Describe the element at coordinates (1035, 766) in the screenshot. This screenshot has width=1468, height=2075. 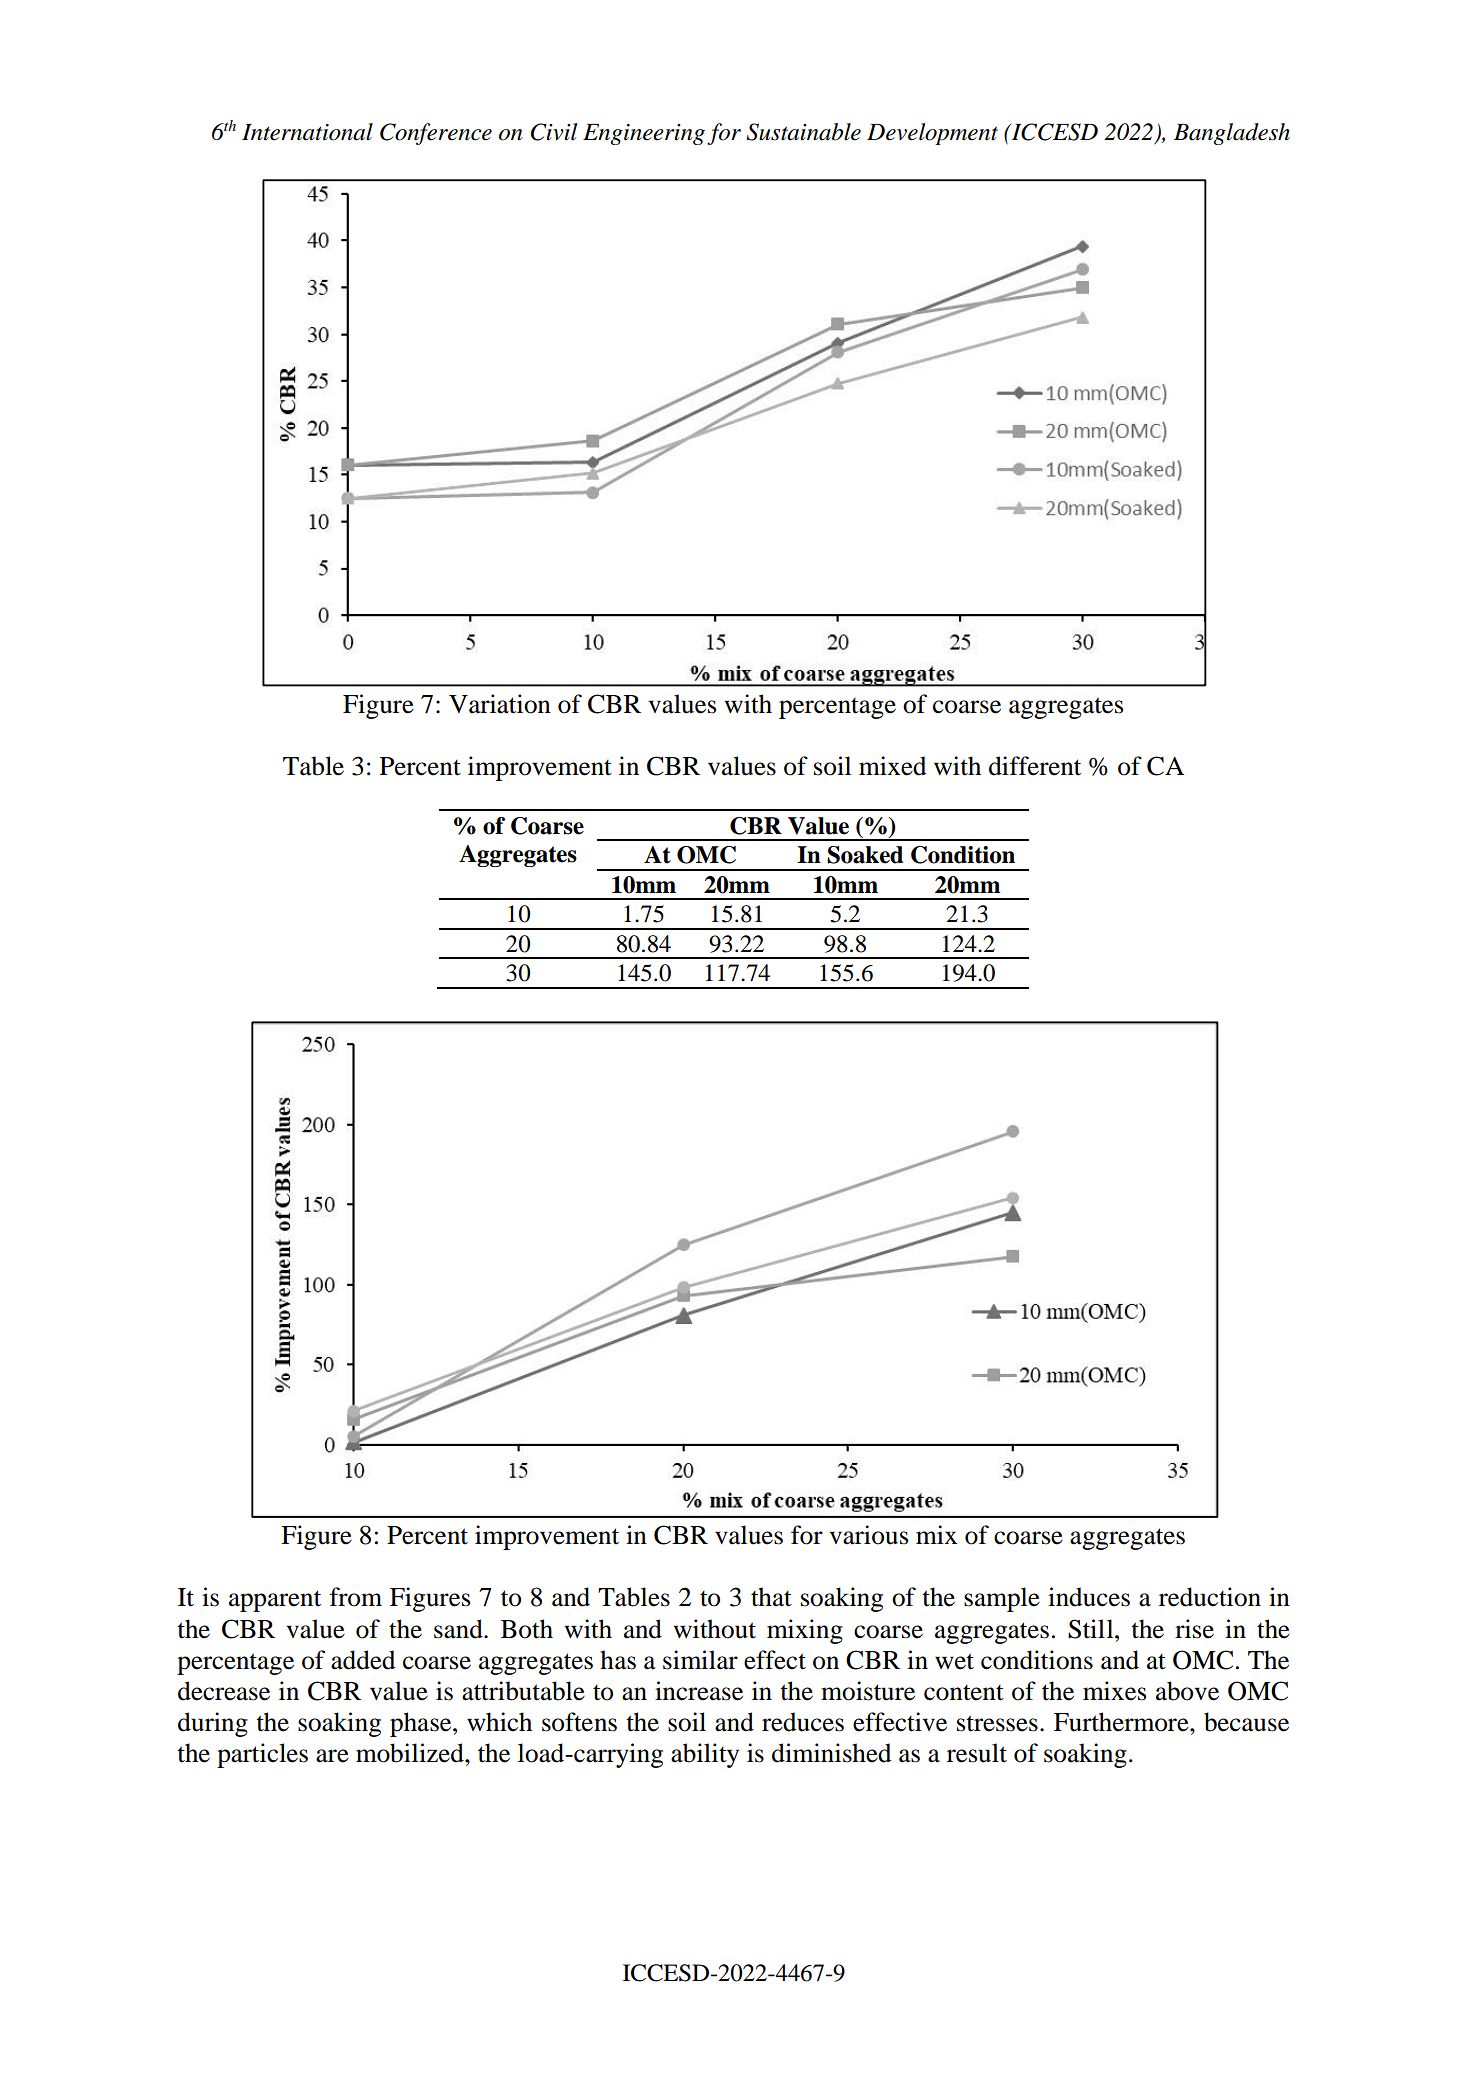
I see `different` at that location.
